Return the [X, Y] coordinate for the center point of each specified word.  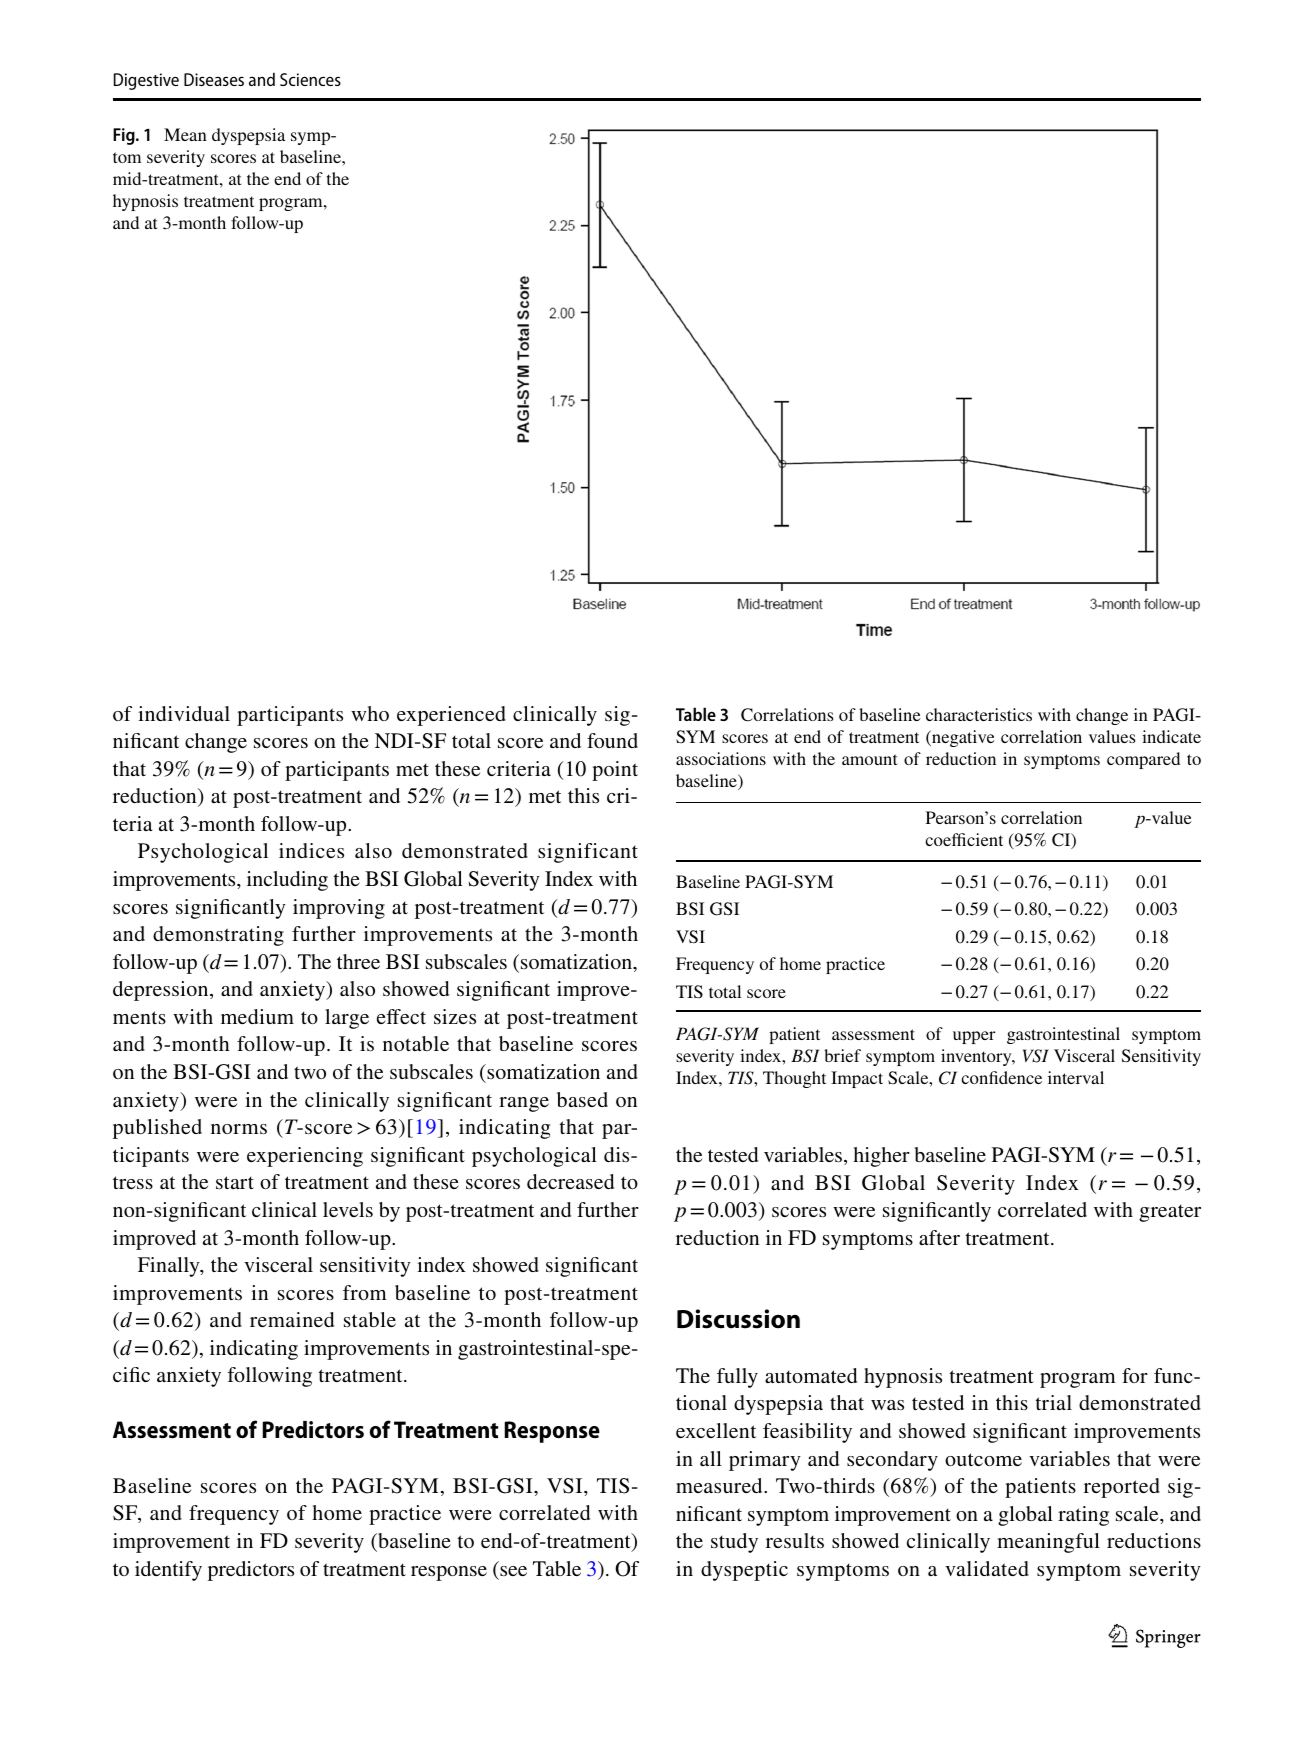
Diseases [214, 79]
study [734, 1543]
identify [168, 1571]
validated [987, 1568]
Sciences [310, 79]
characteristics [979, 714]
